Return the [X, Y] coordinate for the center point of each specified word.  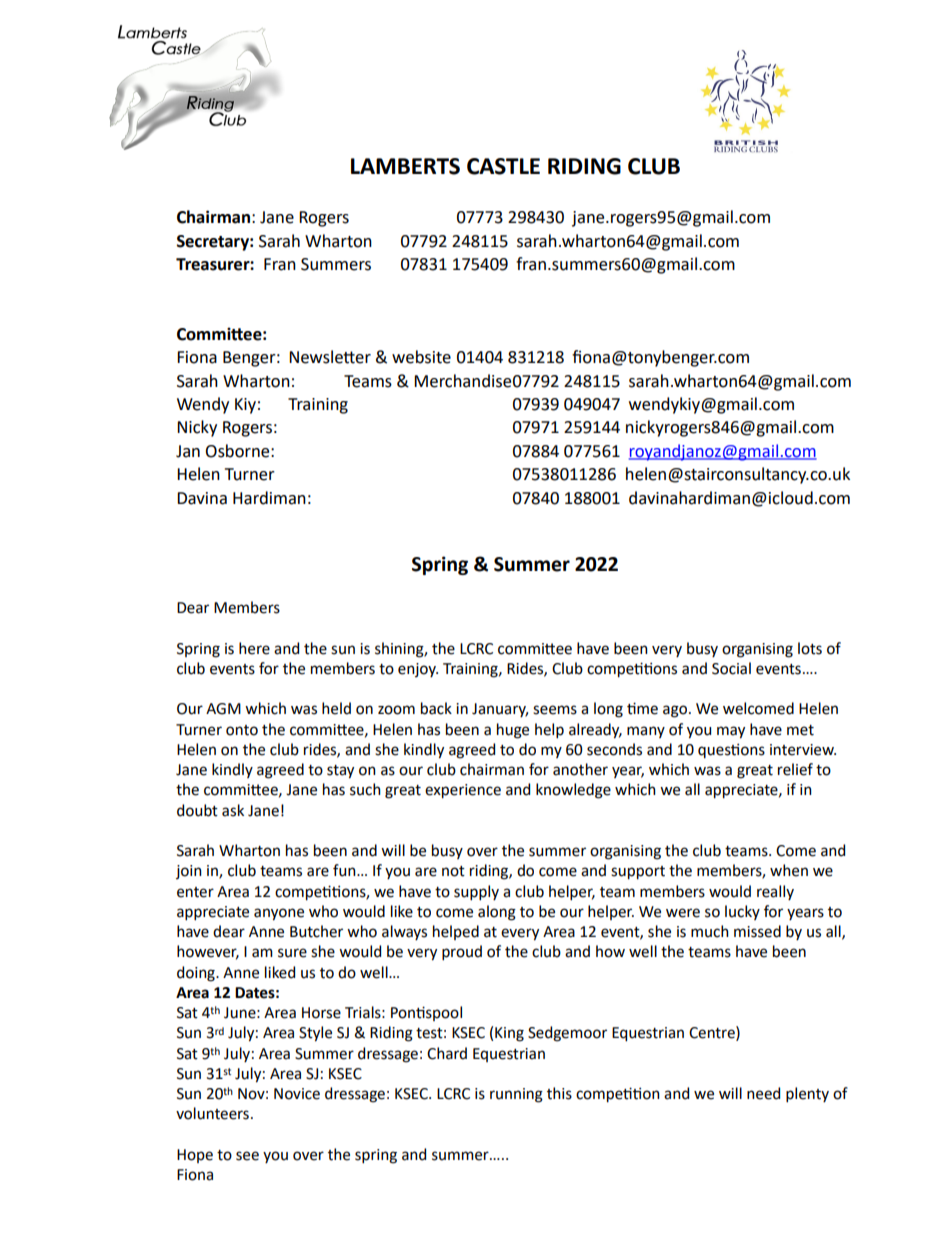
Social [731, 668]
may [731, 732]
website [421, 357]
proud [462, 952]
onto [242, 730]
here [254, 648]
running [516, 1095]
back [436, 708]
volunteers [212, 1113]
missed [757, 931]
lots [810, 648]
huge [513, 731]
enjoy [418, 670]
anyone [279, 914]
